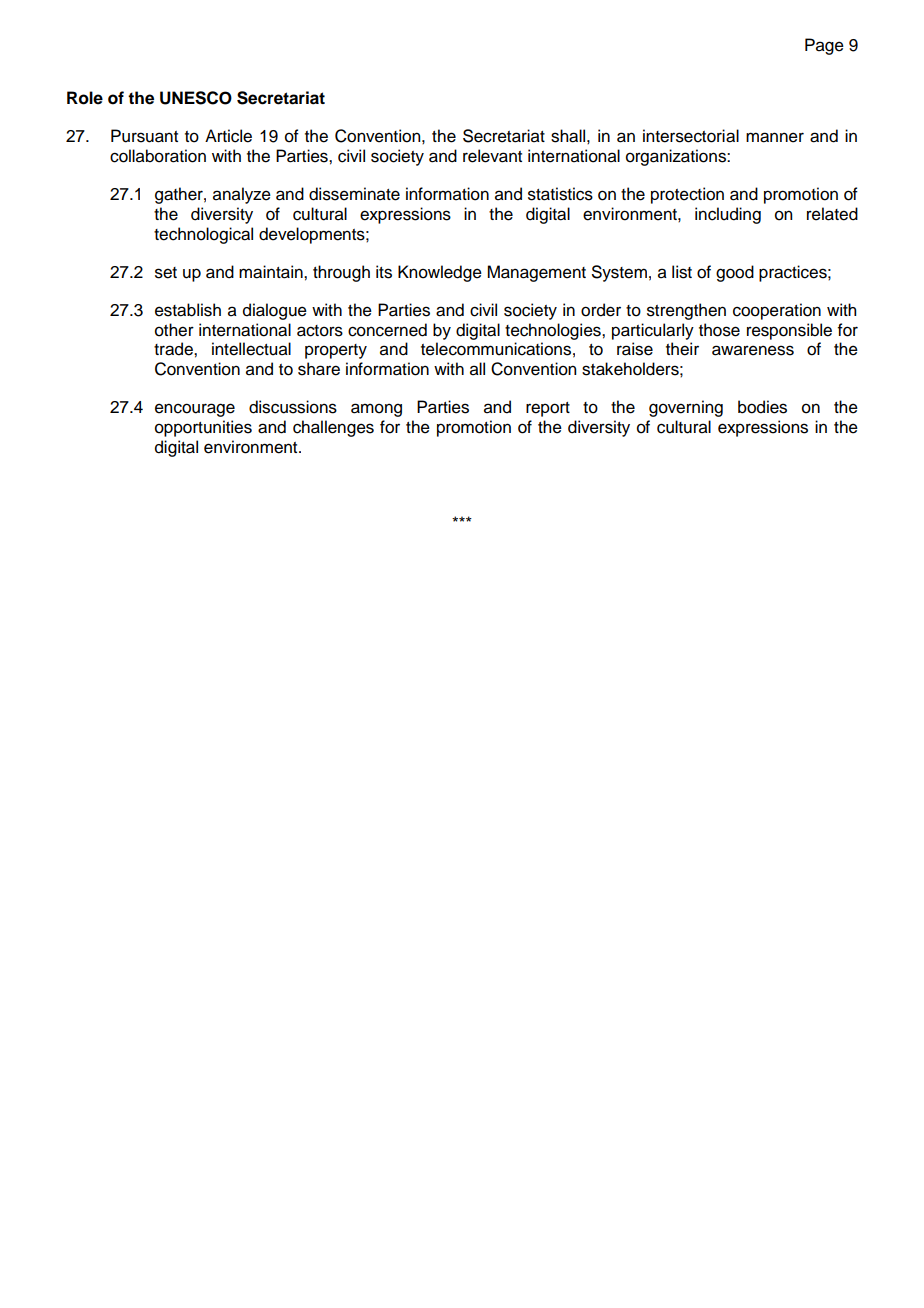 This document has width=924, height=1308. I want to click on Knowledge, so click(440, 273).
